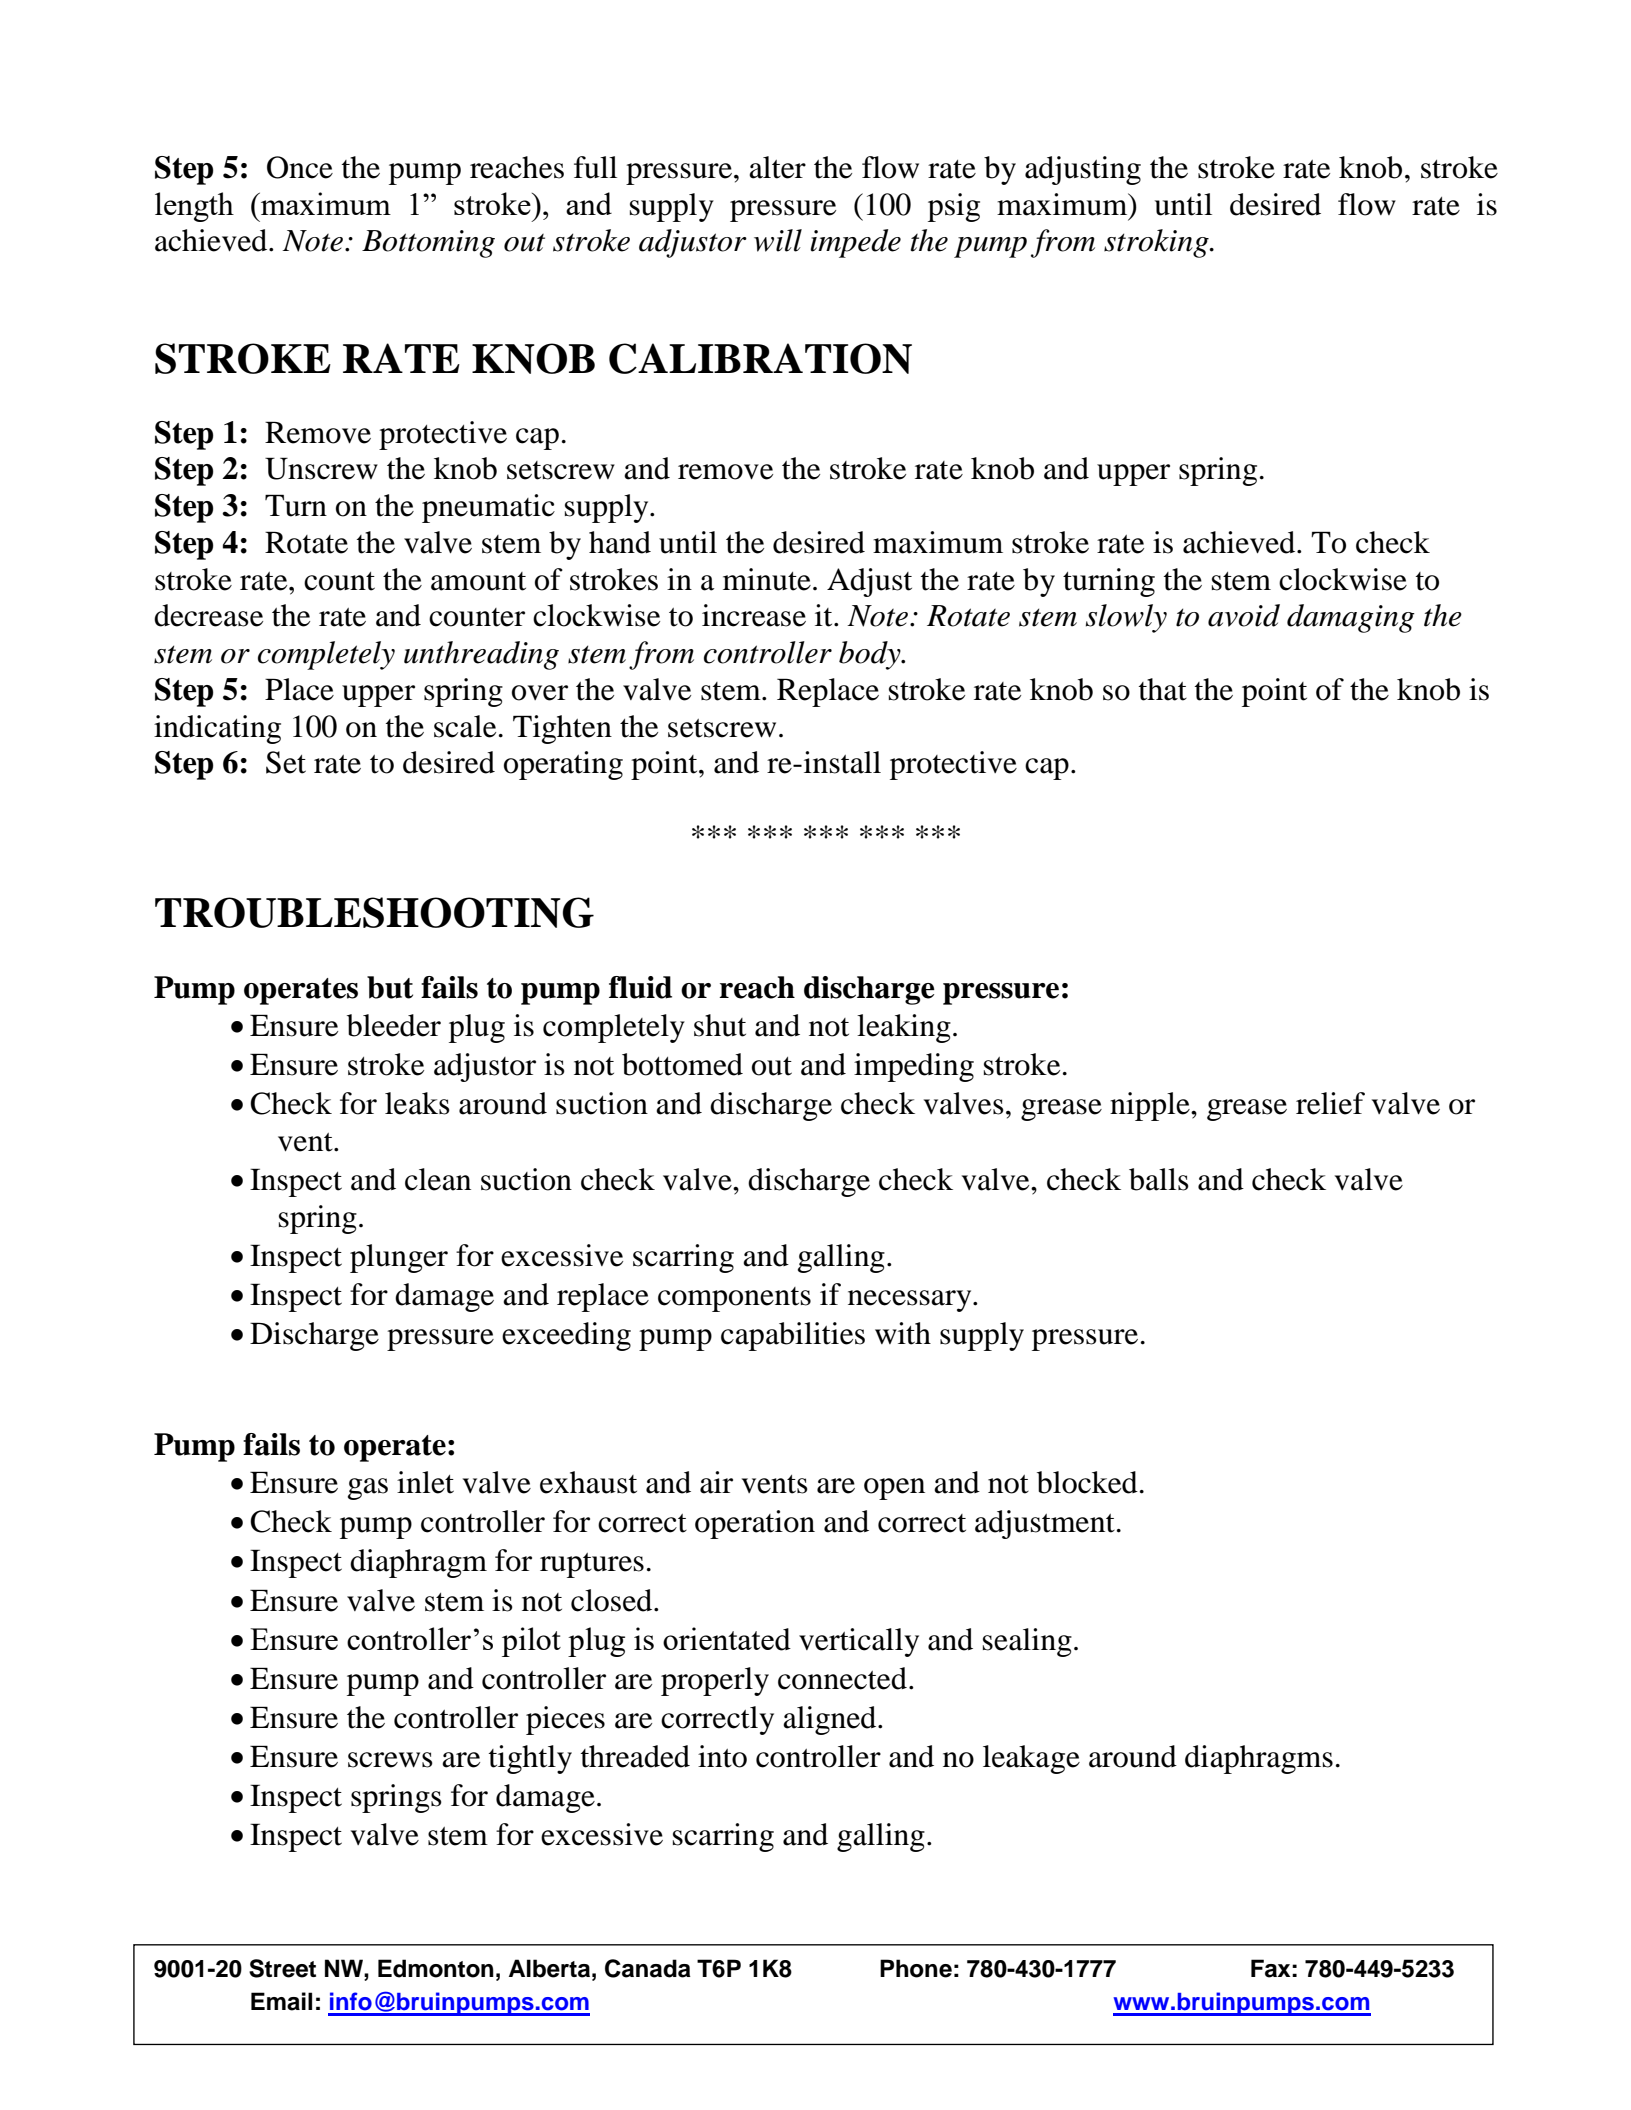 This image has height=2110, width=1631. Describe the element at coordinates (720, 1025) in the image. I see `shut` at that location.
